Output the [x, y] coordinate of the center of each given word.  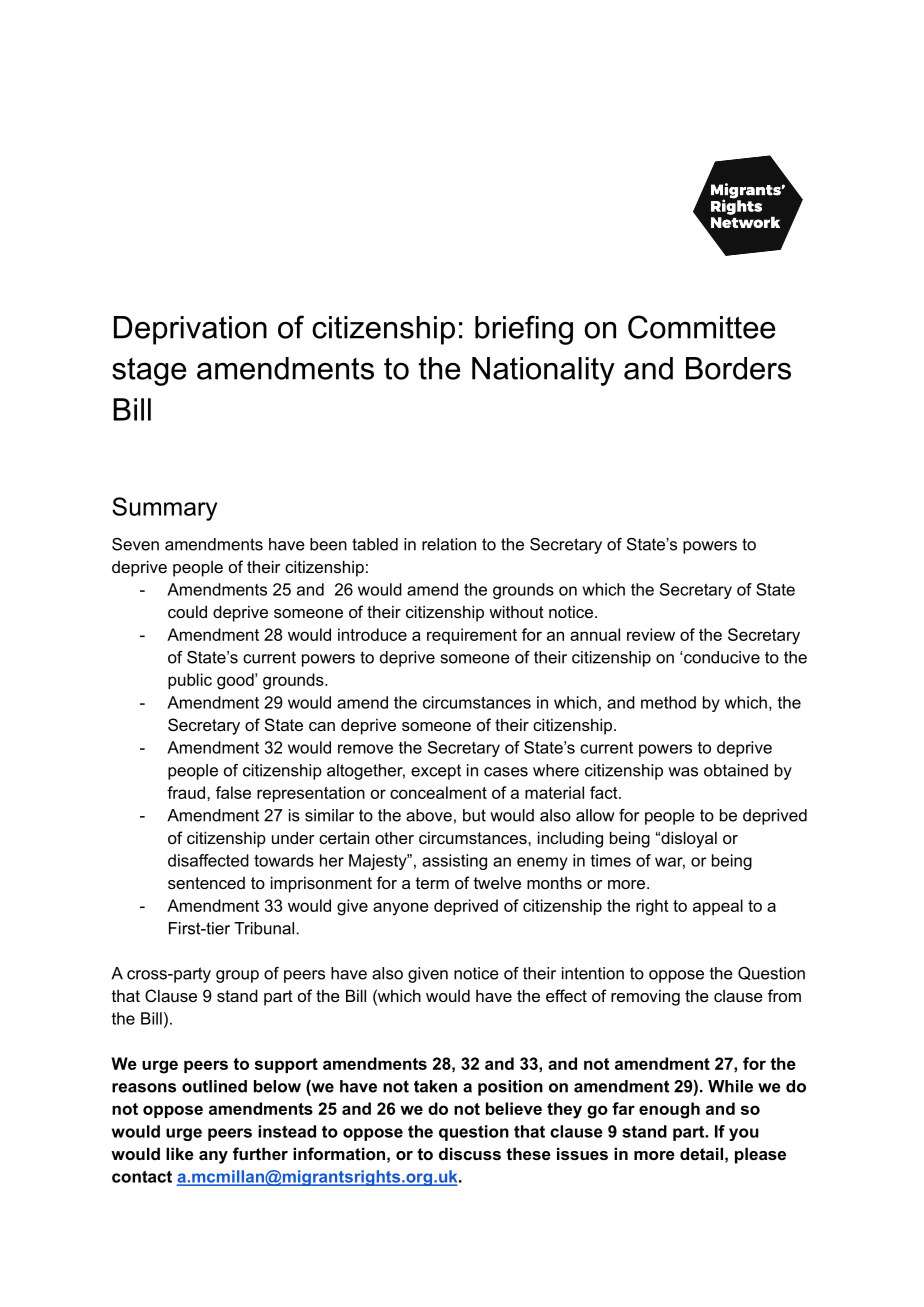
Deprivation [190, 330]
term [432, 883]
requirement [472, 636]
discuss [470, 1153]
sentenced [206, 883]
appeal [718, 907]
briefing [524, 330]
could [187, 611]
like [180, 1153]
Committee [701, 327]
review [651, 634]
